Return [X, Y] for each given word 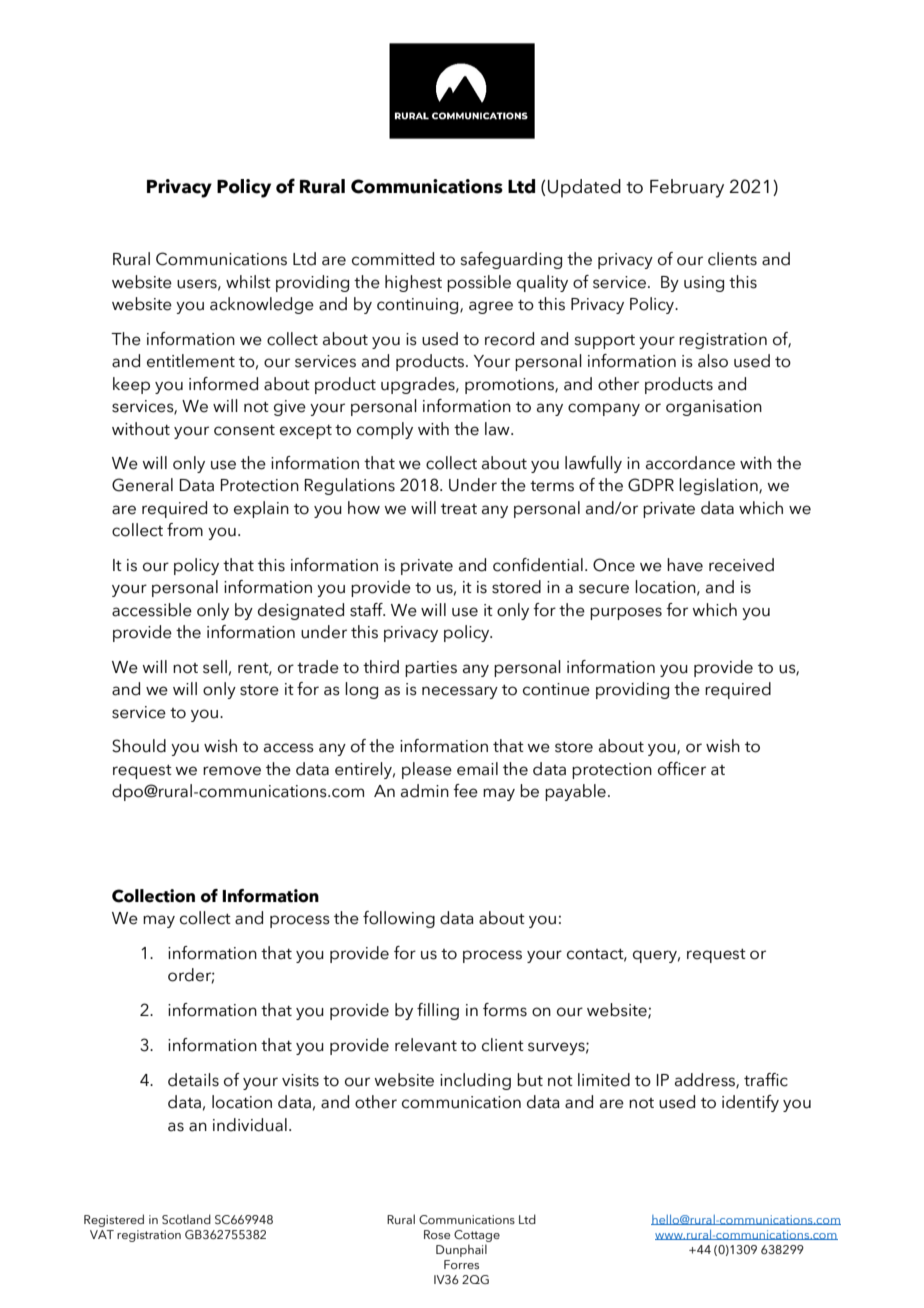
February [687, 188]
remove [232, 771]
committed [393, 259]
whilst [248, 282]
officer [682, 769]
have [685, 565]
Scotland [186, 1219]
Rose [437, 1234]
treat [459, 509]
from [185, 530]
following [399, 919]
